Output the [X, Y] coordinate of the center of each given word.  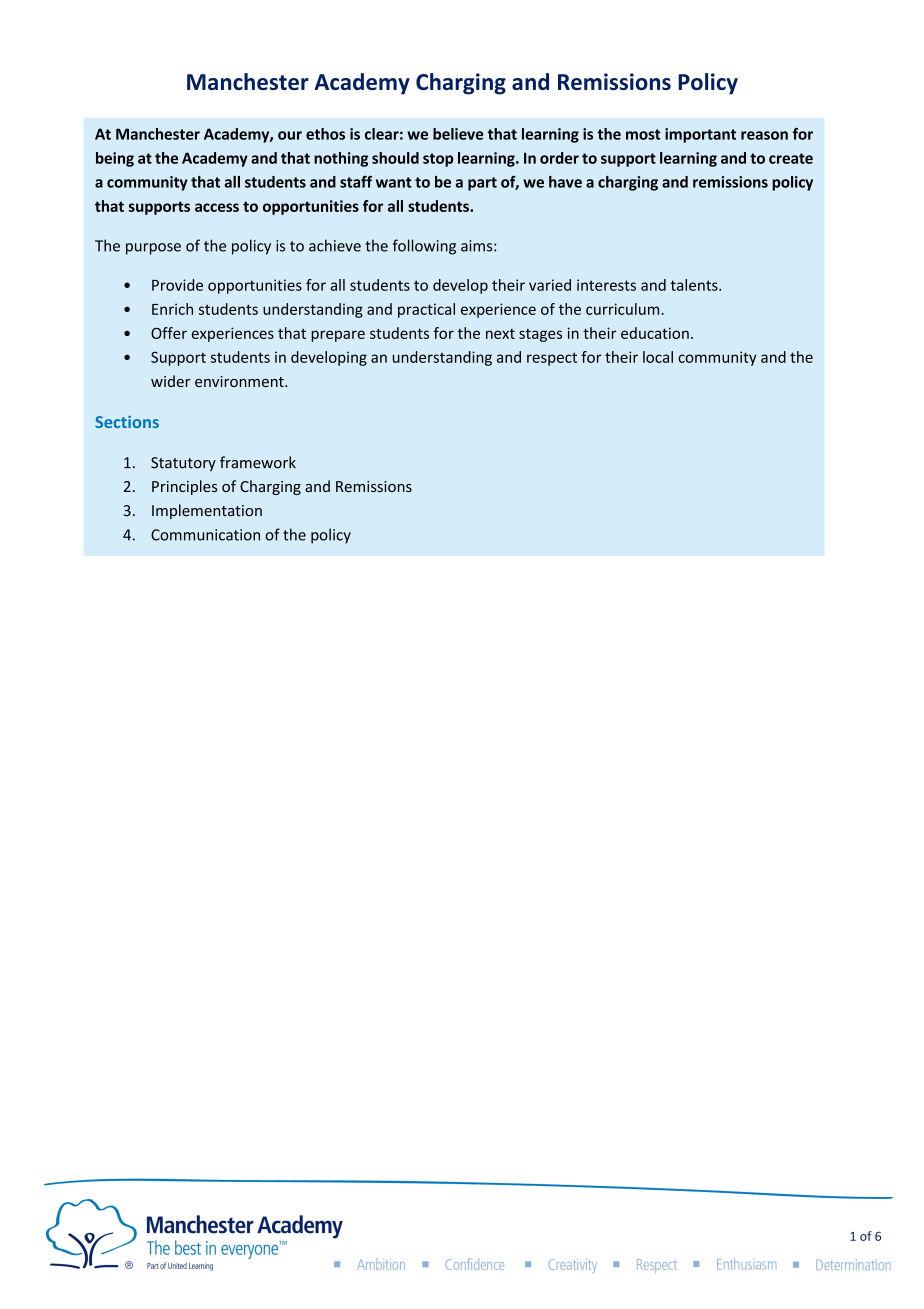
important [700, 135]
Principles [184, 487]
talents [695, 285]
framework [258, 462]
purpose [153, 249]
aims [478, 246]
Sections [127, 422]
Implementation [207, 511]
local [658, 357]
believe [458, 134]
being [115, 159]
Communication [205, 535]
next [500, 334]
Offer [169, 333]
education [655, 333]
